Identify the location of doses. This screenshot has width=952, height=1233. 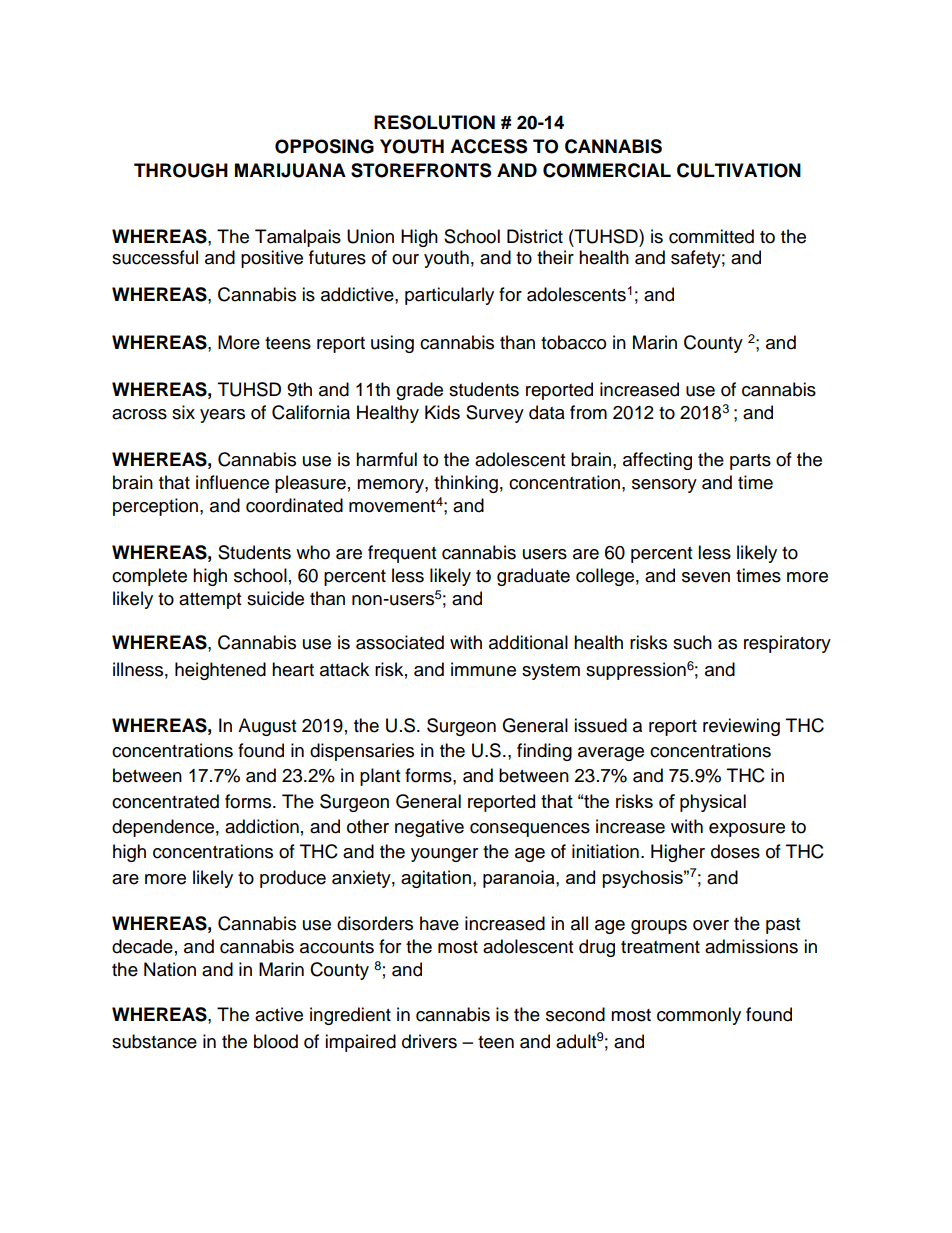
(735, 851).
